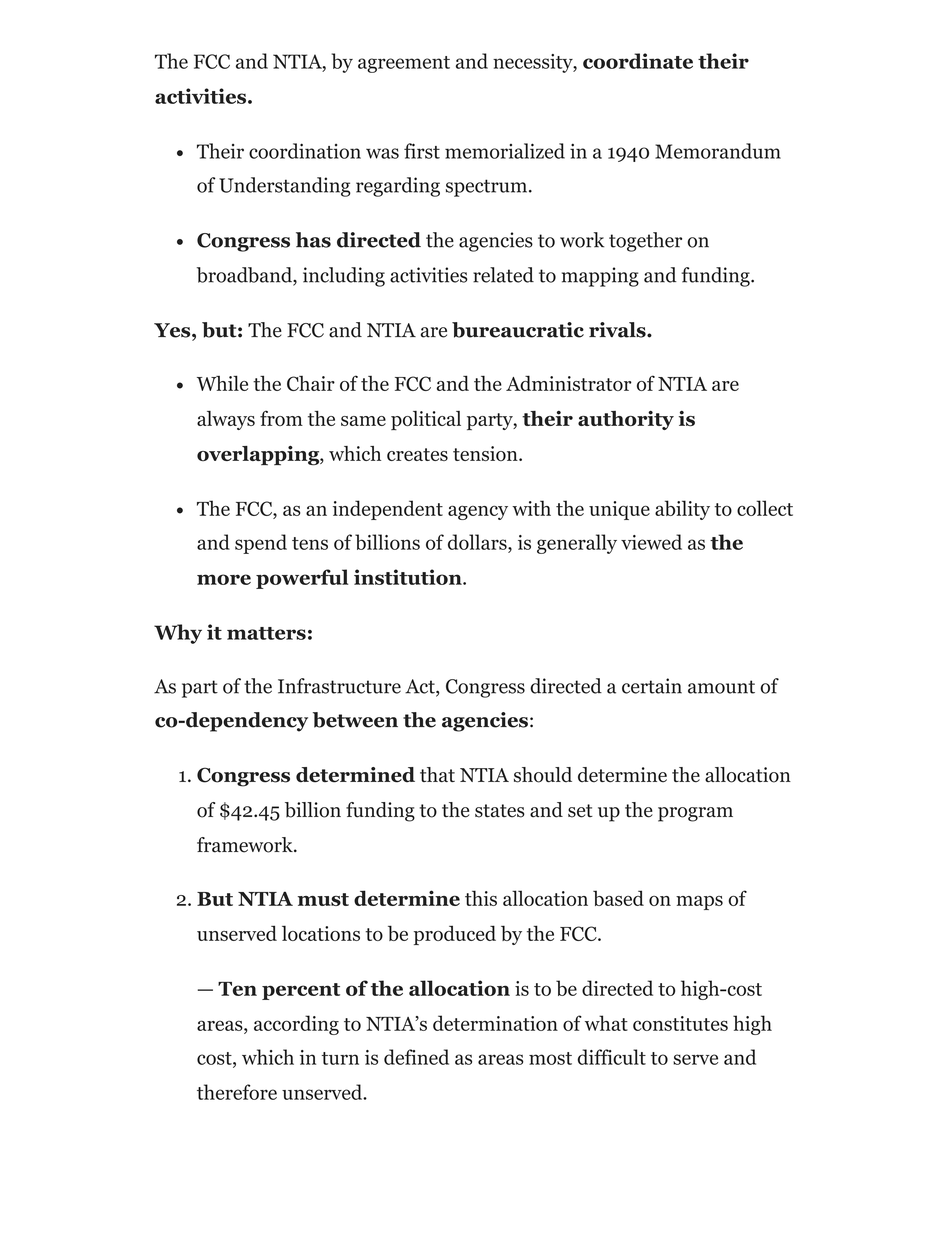 The width and height of the screenshot is (952, 1233). What do you see at coordinates (721, 687) in the screenshot?
I see `amount` at bounding box center [721, 687].
